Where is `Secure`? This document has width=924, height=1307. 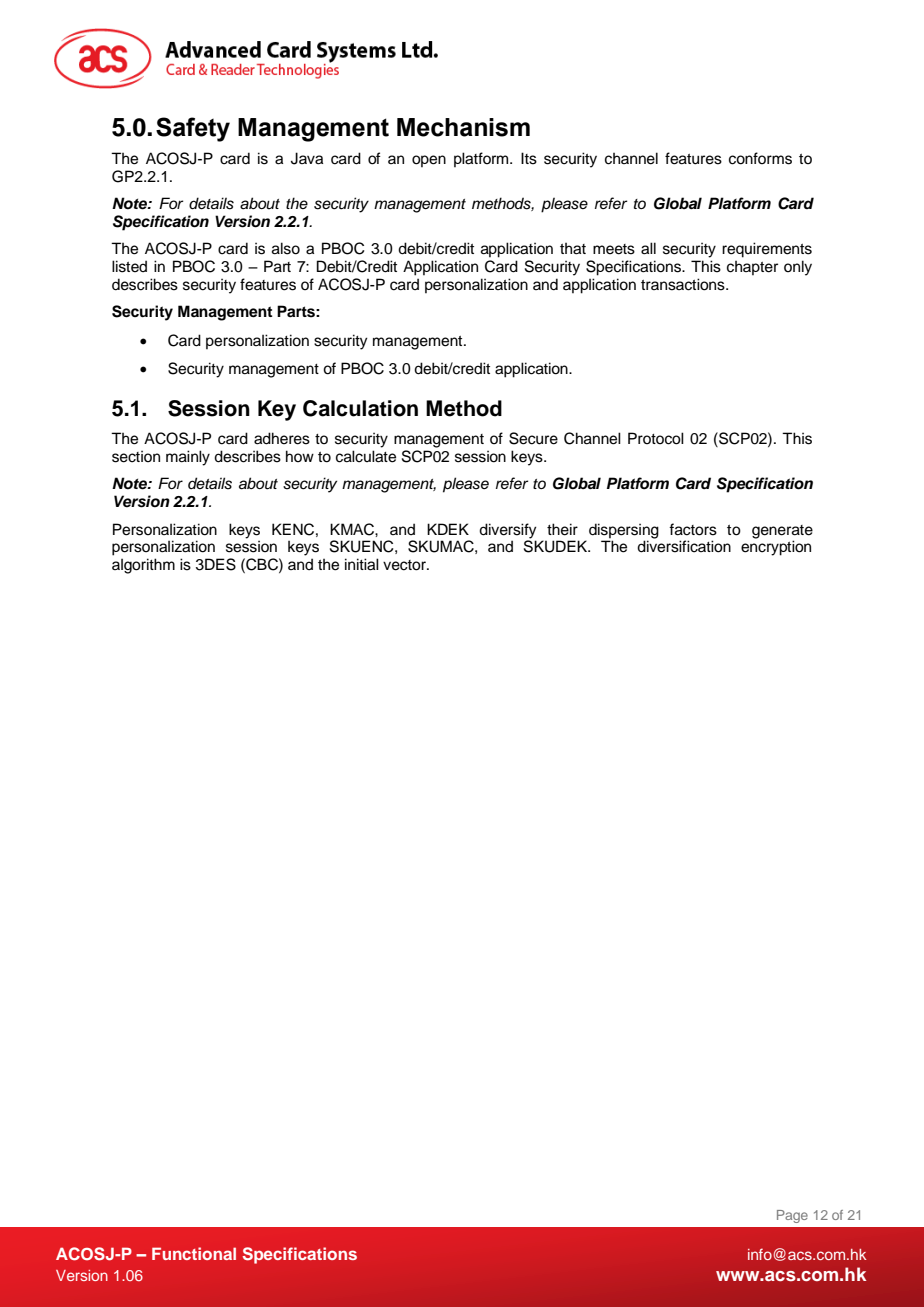 Secure is located at coordinates (533, 438).
